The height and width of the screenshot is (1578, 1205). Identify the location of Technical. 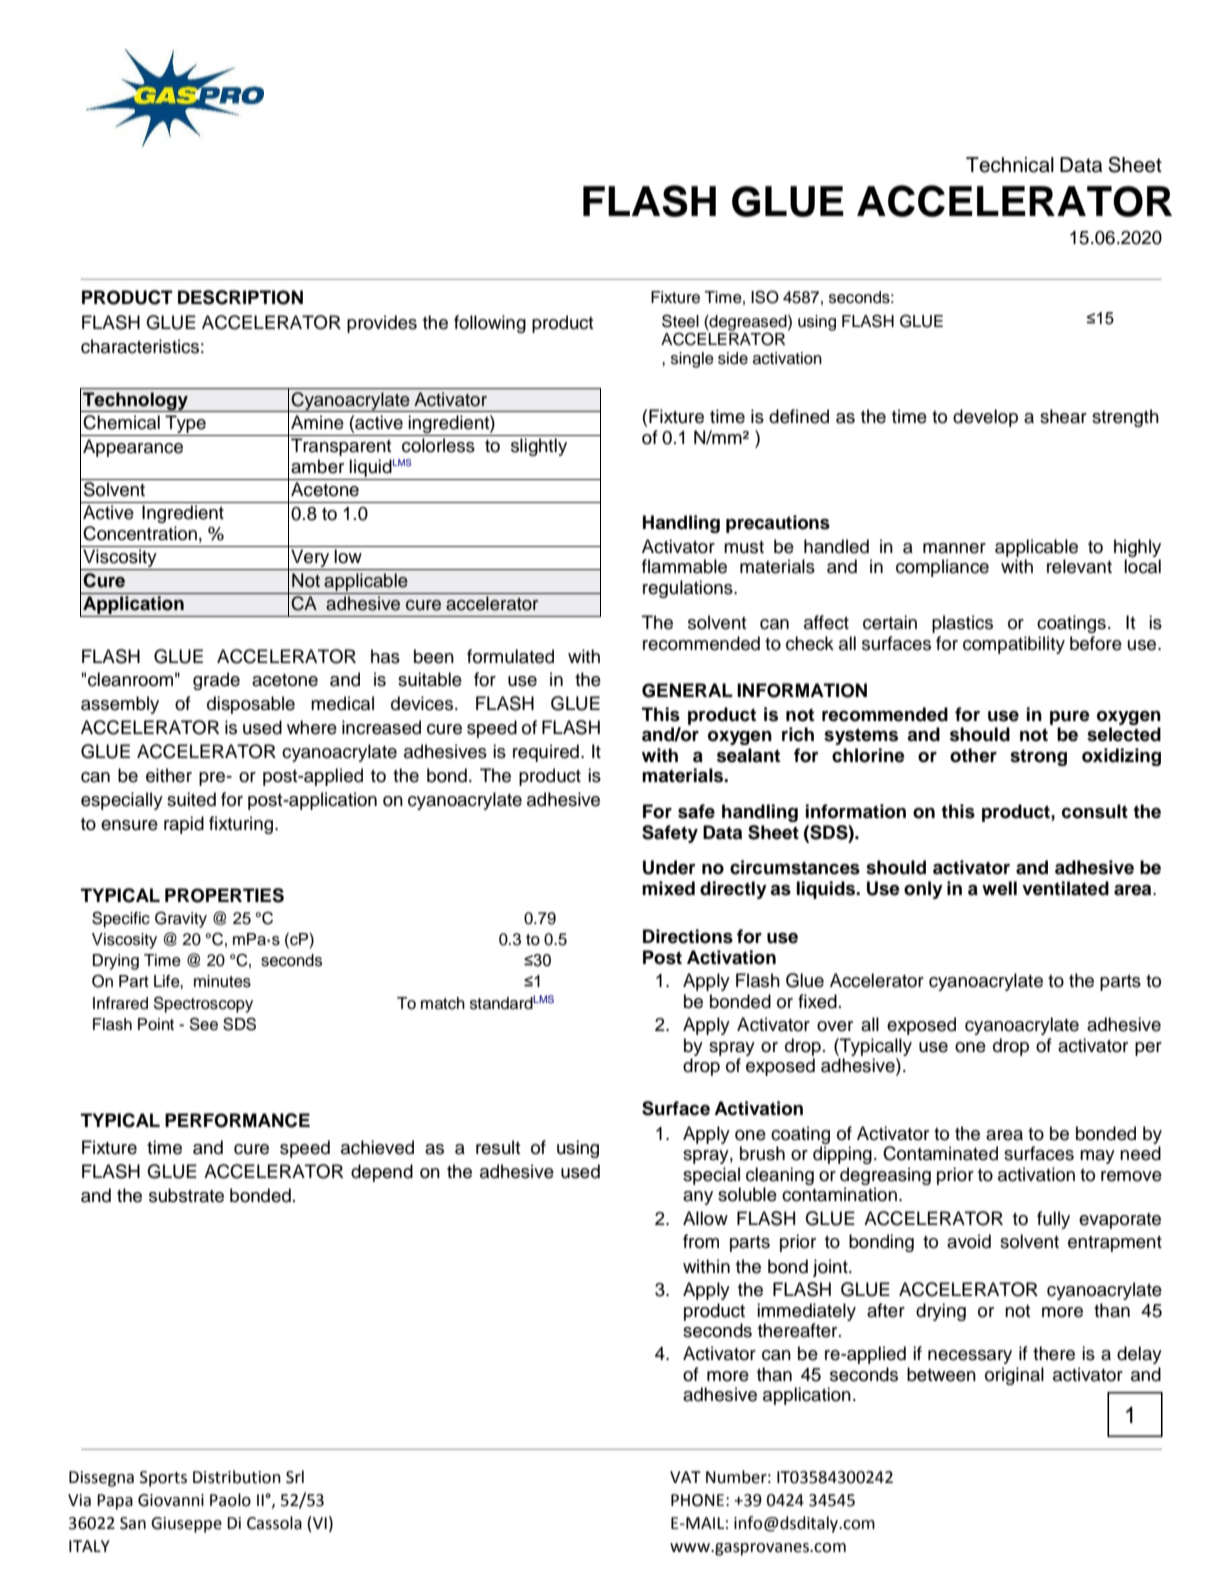
(1010, 165).
